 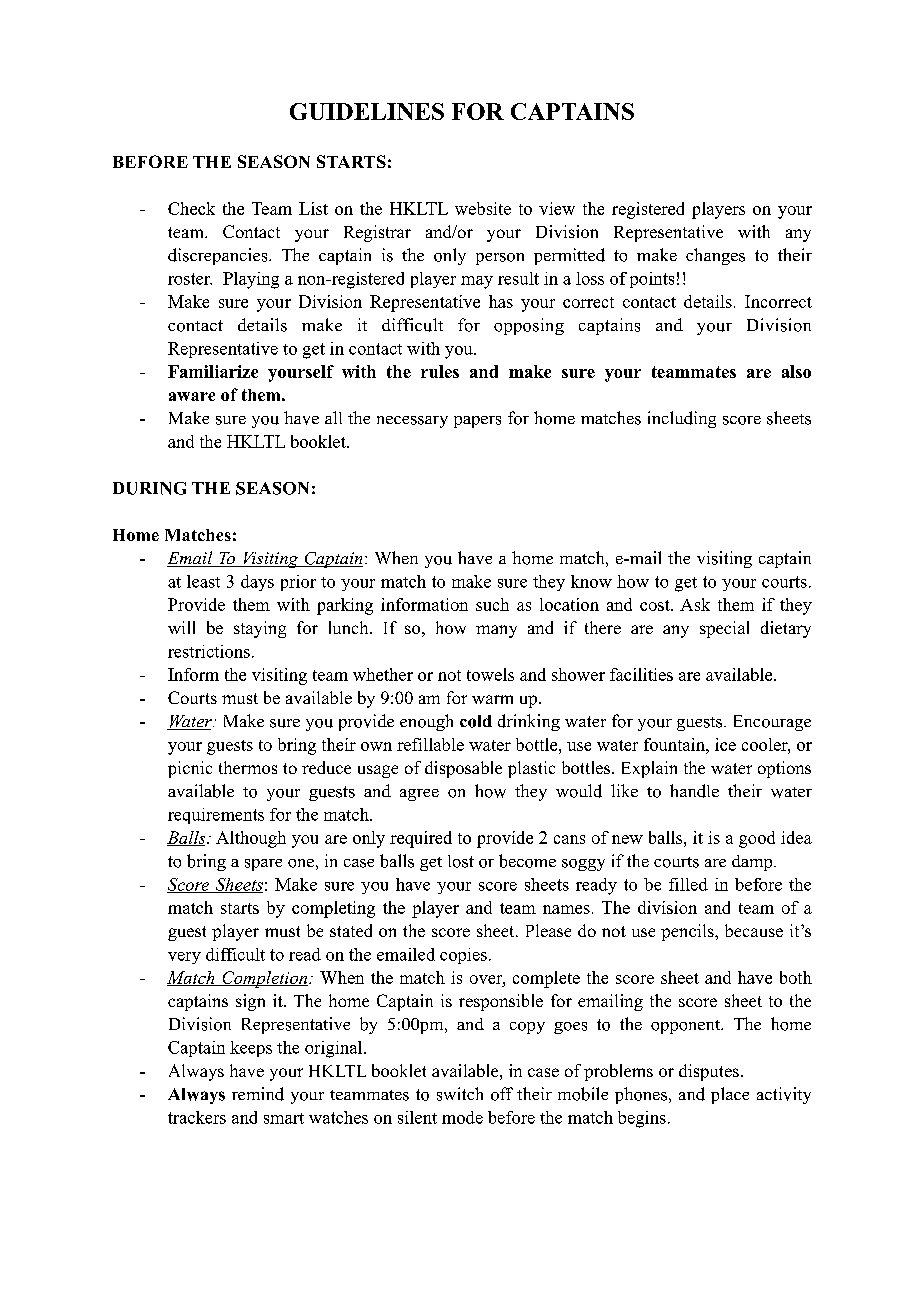 I want to click on including, so click(x=682, y=419).
